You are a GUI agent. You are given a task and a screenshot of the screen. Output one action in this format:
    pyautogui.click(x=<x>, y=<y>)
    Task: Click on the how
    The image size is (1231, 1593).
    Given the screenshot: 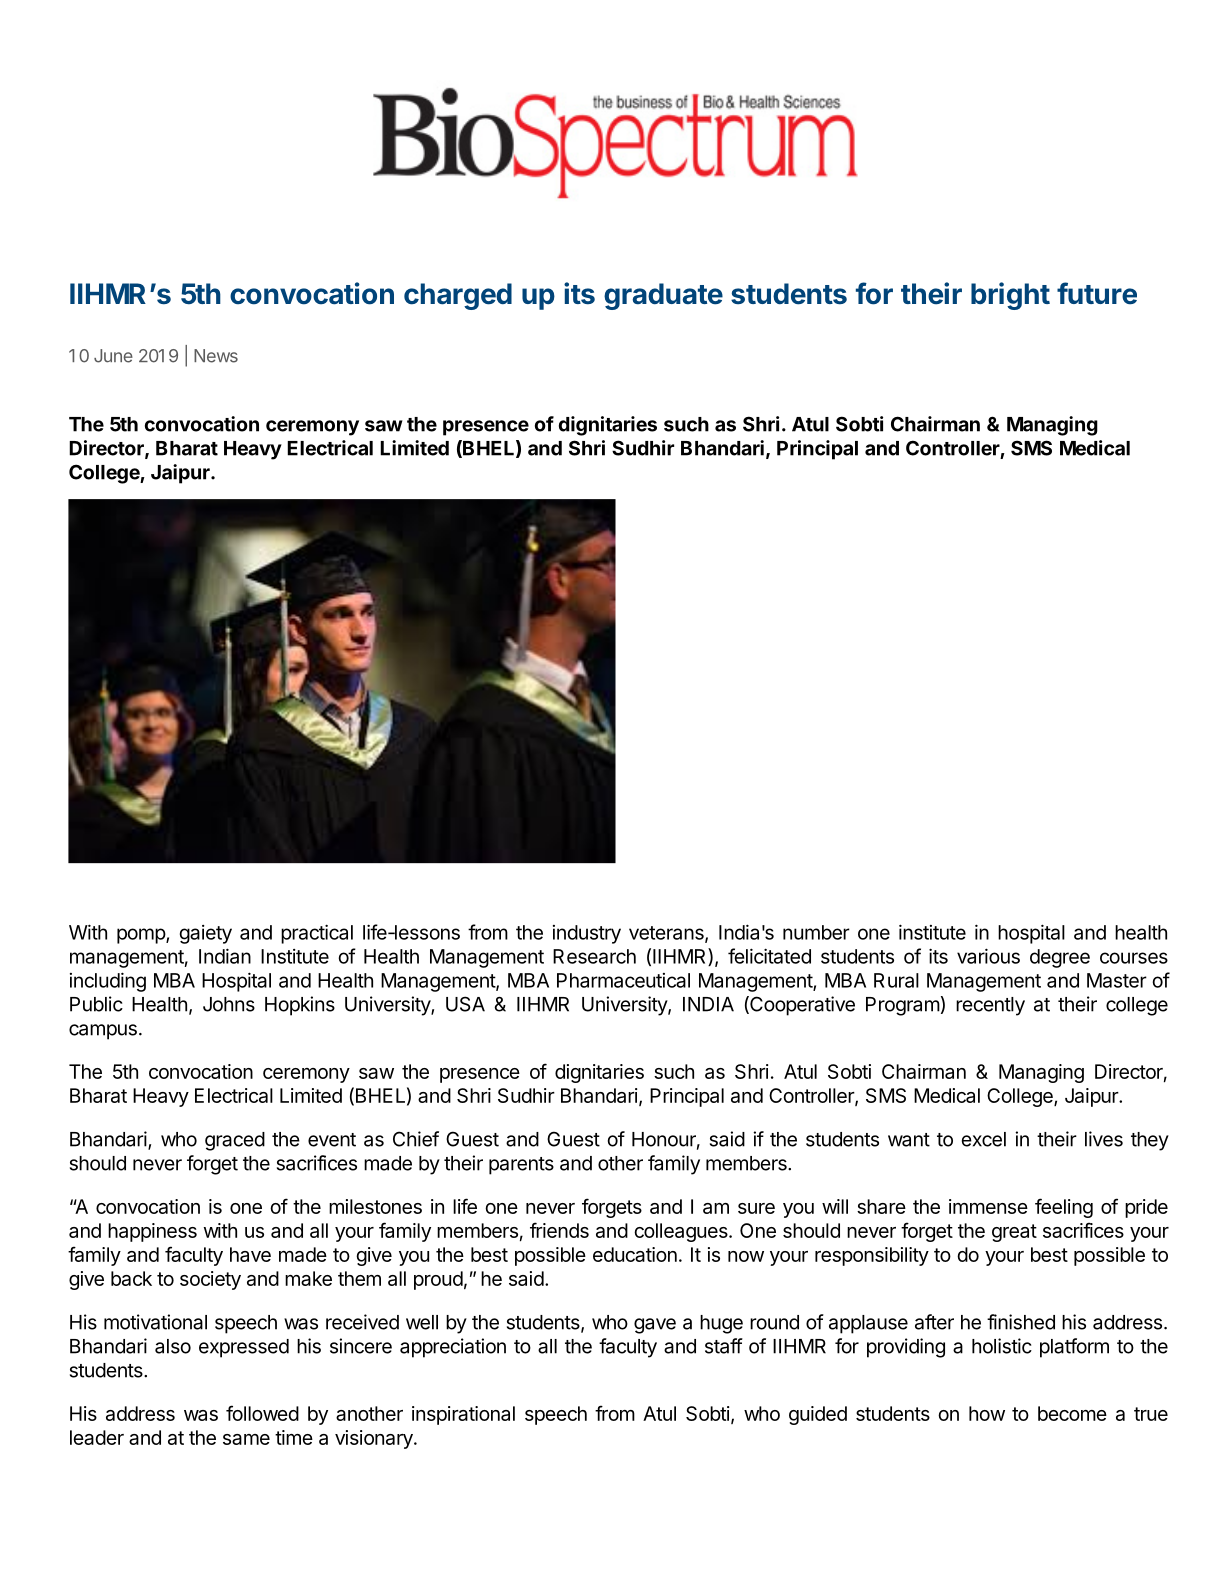 What is the action you would take?
    pyautogui.click(x=987, y=1413)
